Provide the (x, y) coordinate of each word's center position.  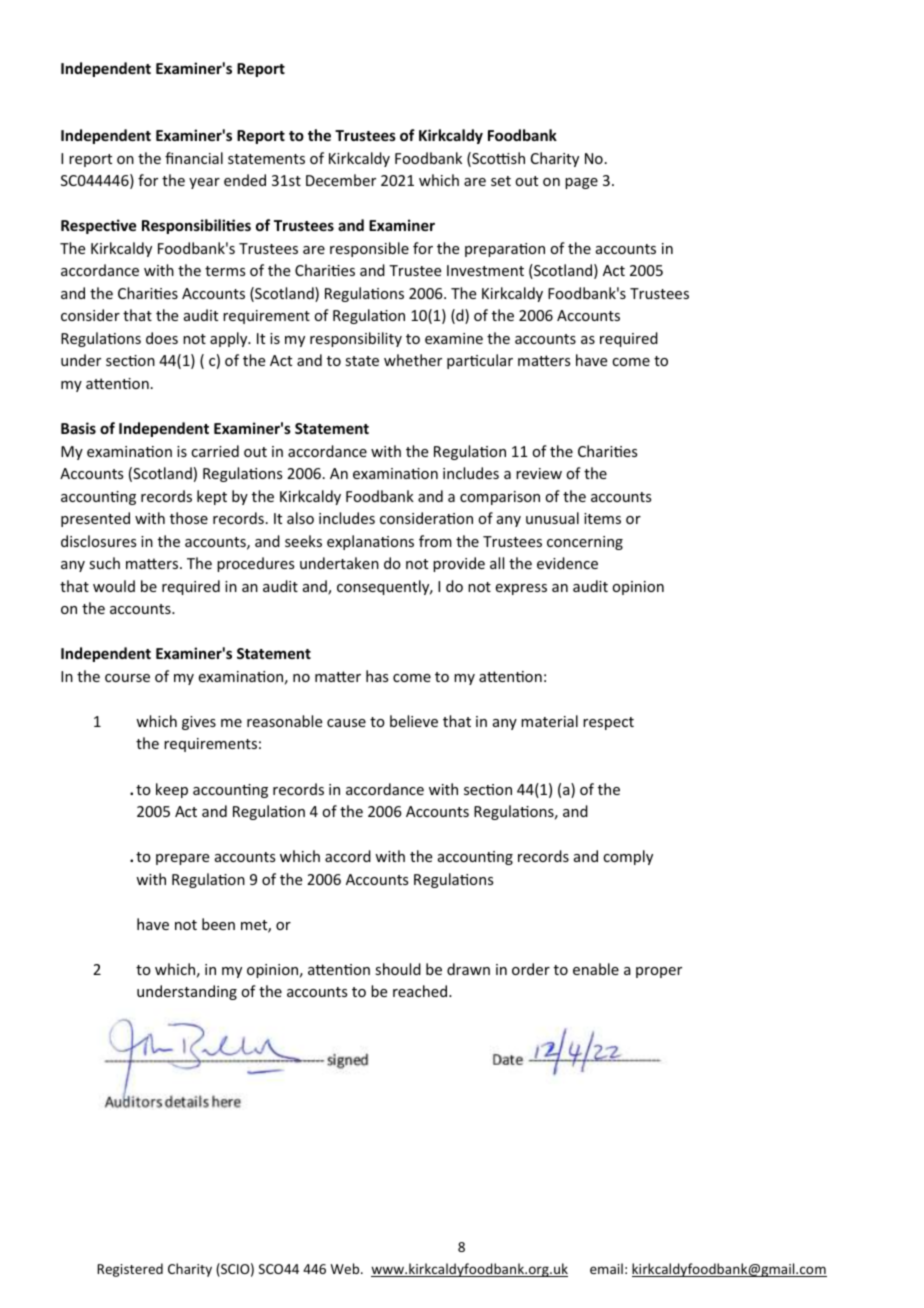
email (606, 1268)
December (341, 180)
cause (346, 723)
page (581, 183)
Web (346, 1268)
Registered (130, 1270)
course (127, 678)
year (204, 183)
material (549, 721)
